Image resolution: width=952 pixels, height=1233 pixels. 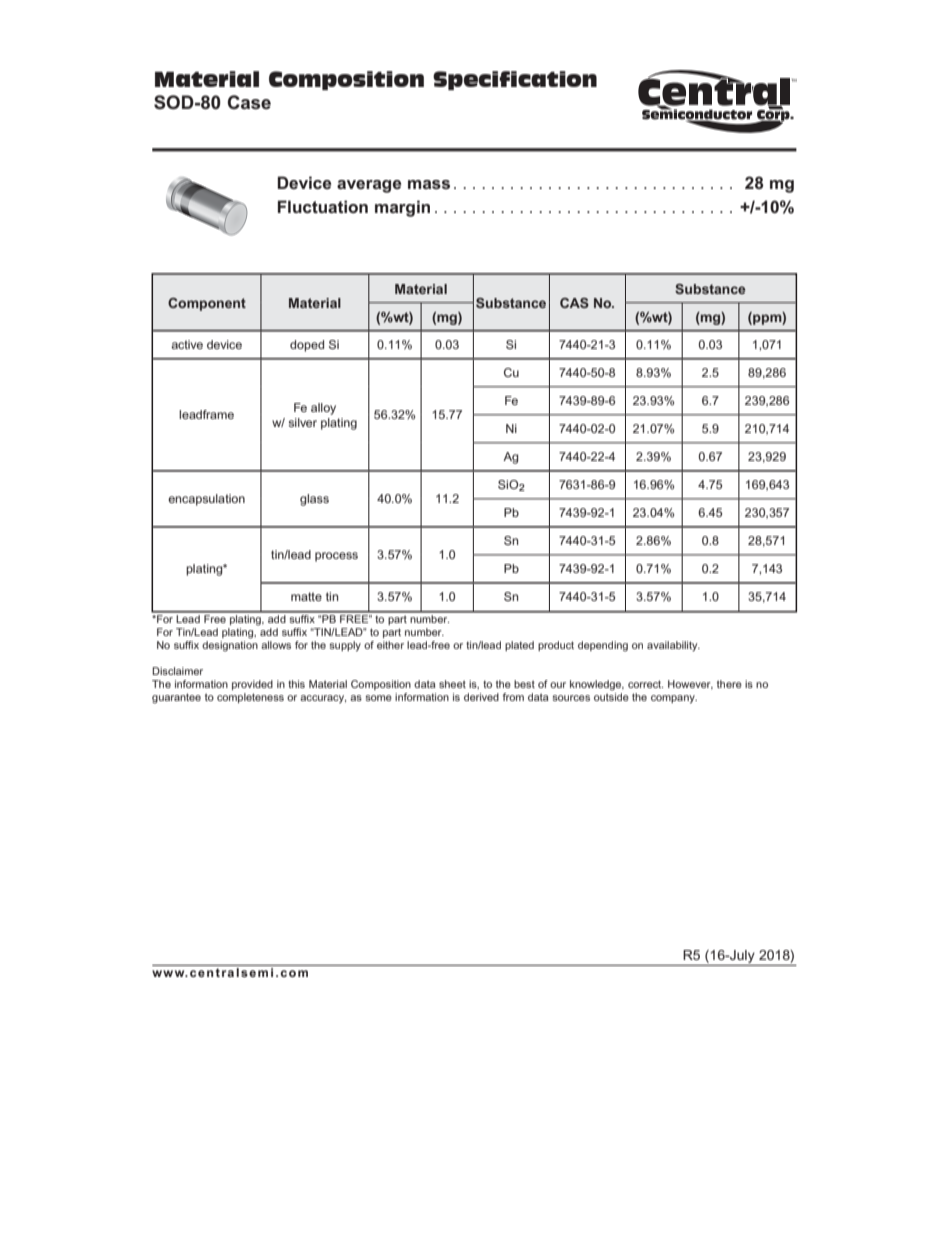 I want to click on provided, so click(x=252, y=685).
